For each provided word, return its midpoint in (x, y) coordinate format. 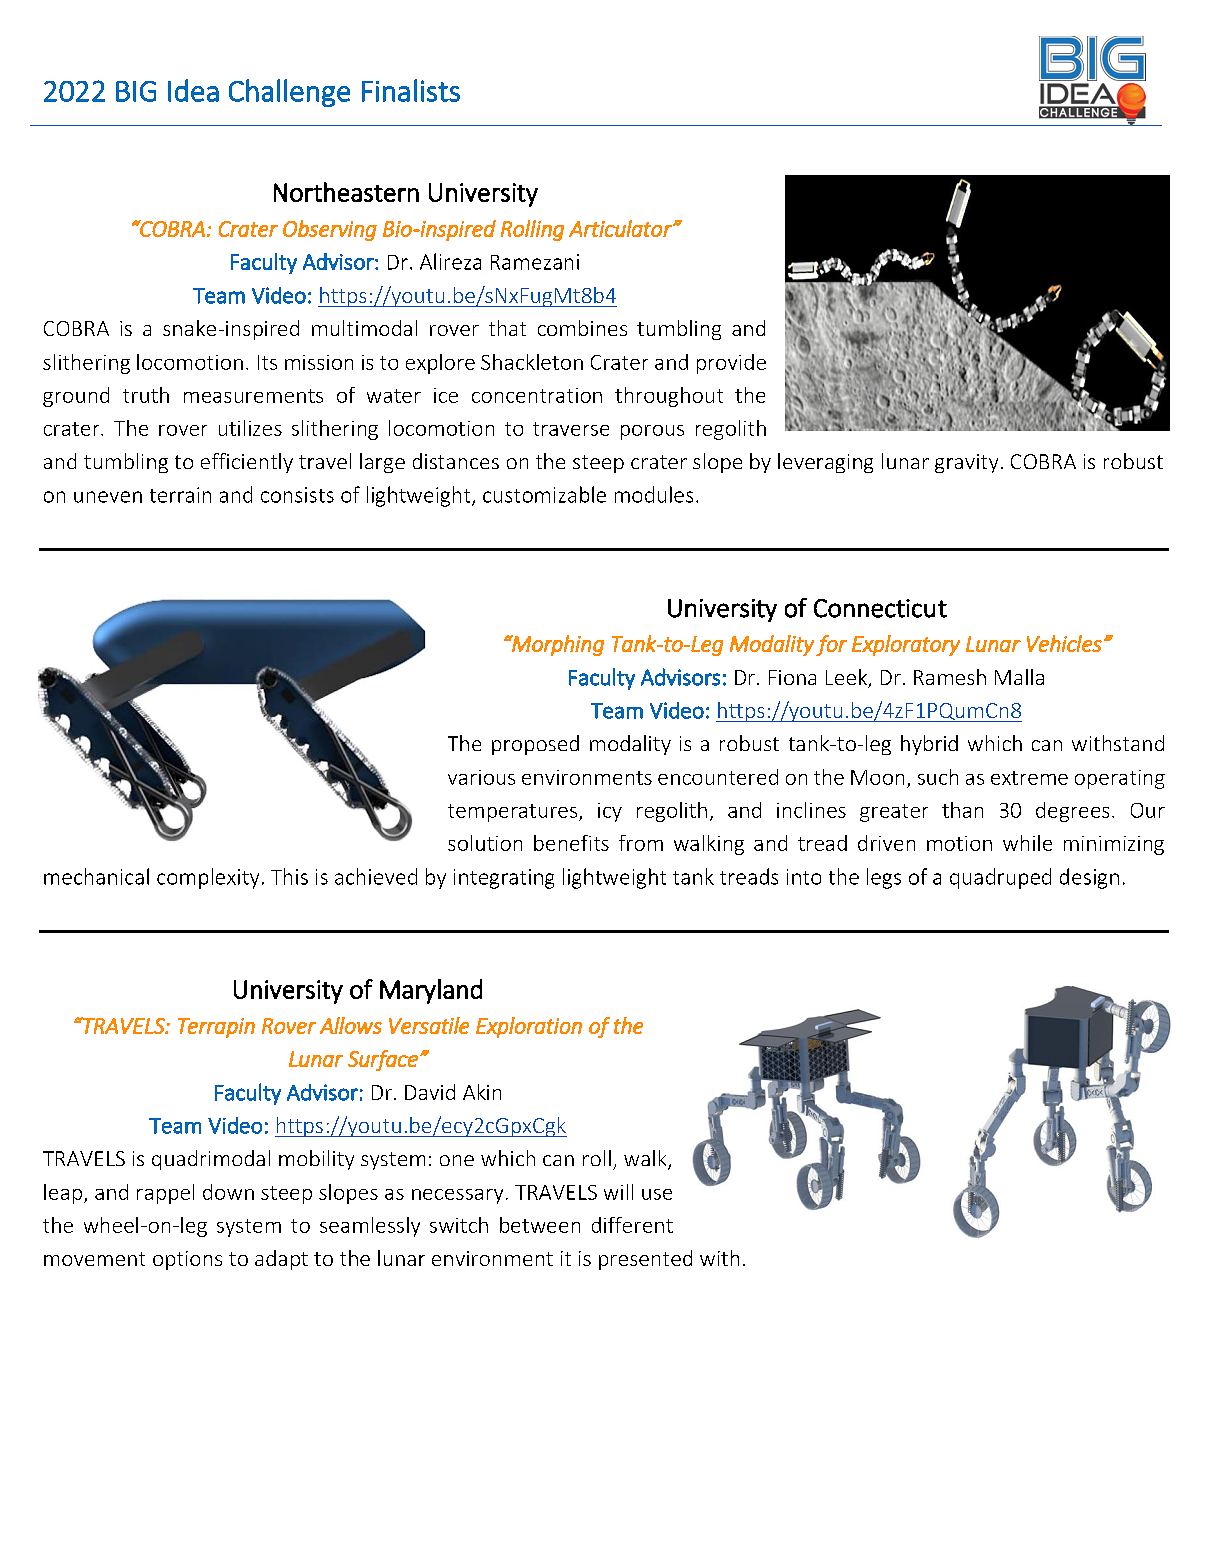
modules (654, 494)
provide (731, 364)
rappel (165, 1194)
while (1027, 843)
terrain (180, 495)
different (632, 1225)
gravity (966, 463)
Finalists (411, 90)
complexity (208, 878)
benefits (571, 843)
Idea (193, 90)
